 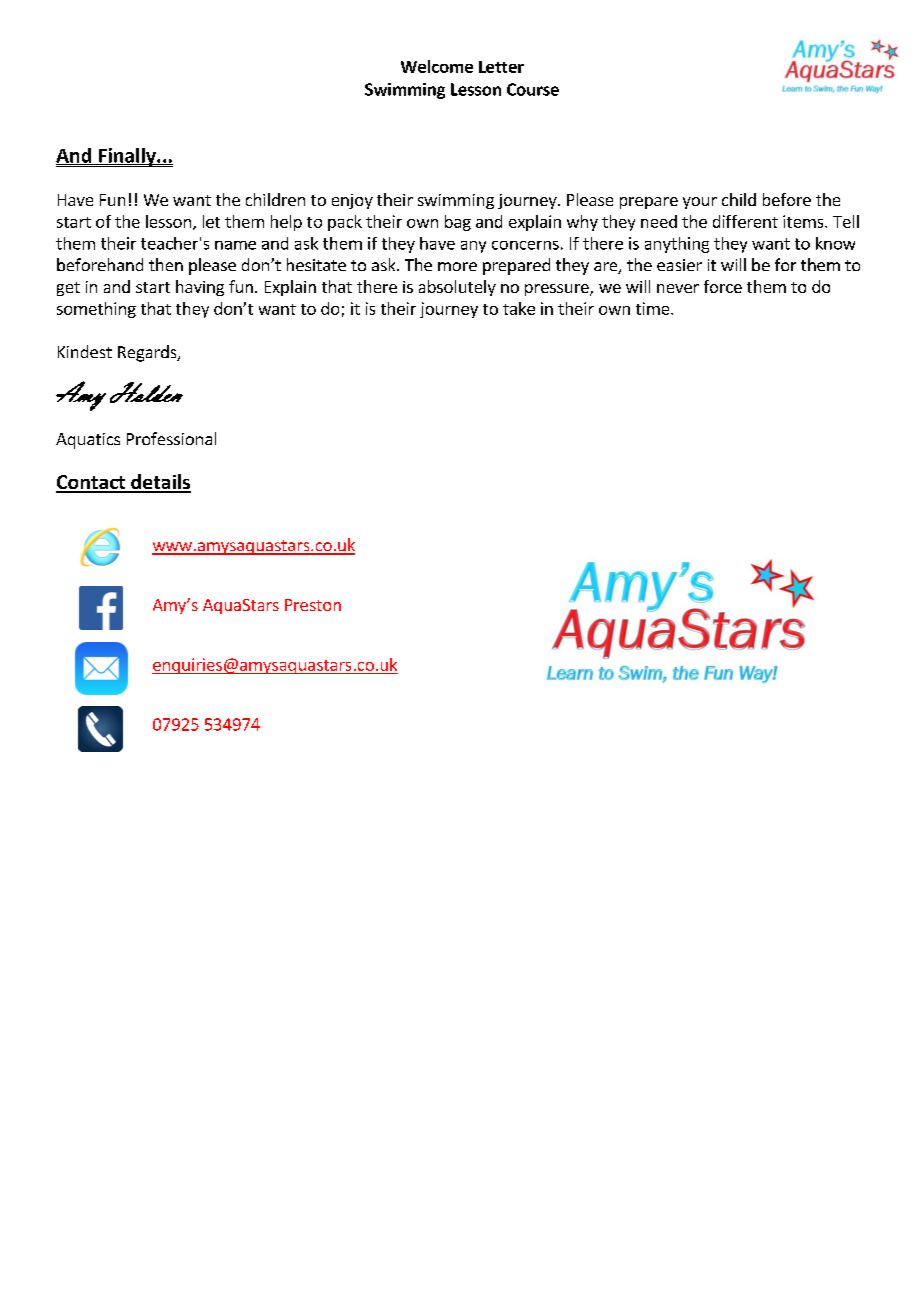 I want to click on Letter, so click(x=501, y=67).
